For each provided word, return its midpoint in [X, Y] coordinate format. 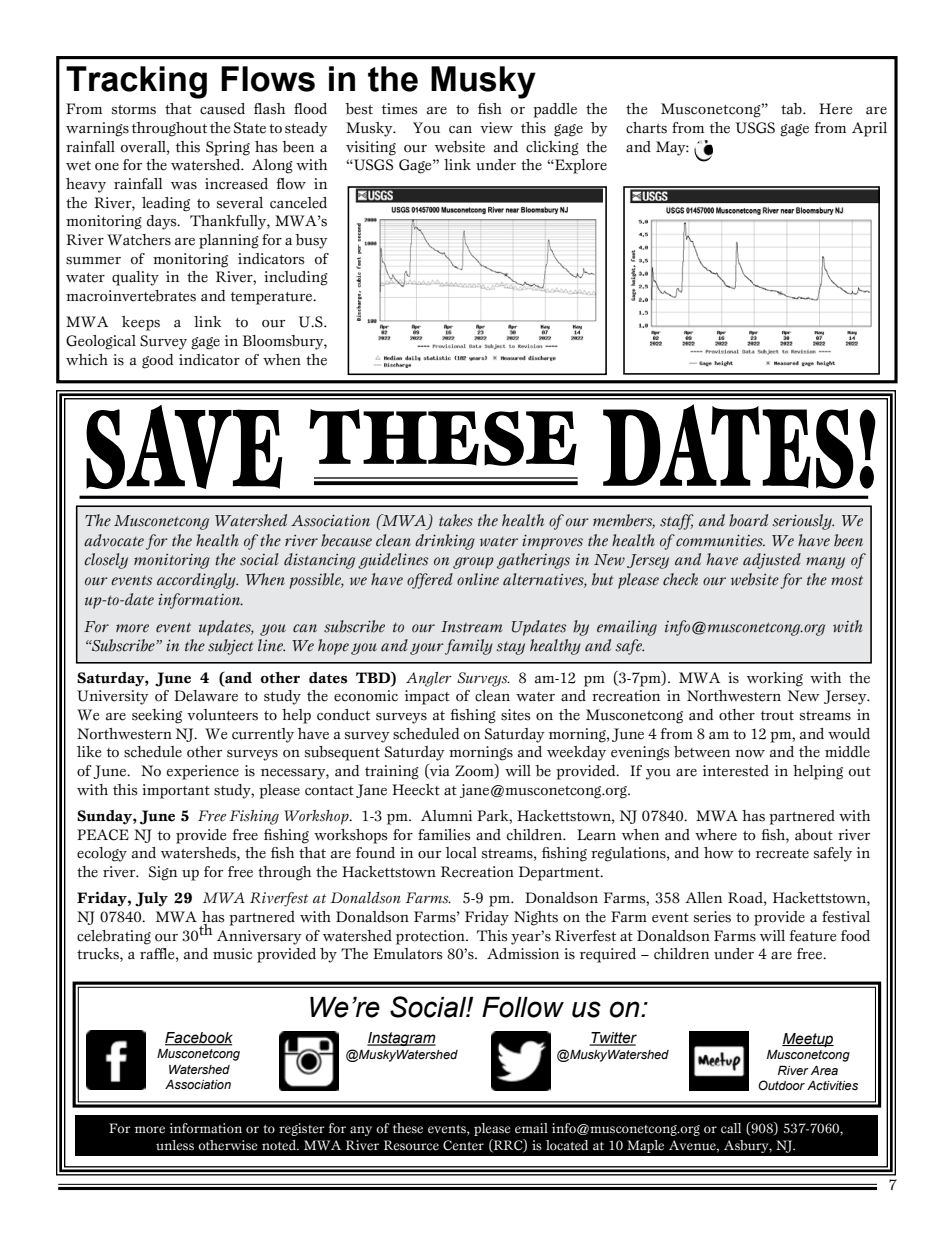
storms [134, 110]
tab [792, 109]
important [176, 791]
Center [463, 1145]
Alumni [446, 816]
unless [175, 1145]
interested [736, 771]
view [496, 128]
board [748, 520]
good [158, 361]
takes [456, 520]
